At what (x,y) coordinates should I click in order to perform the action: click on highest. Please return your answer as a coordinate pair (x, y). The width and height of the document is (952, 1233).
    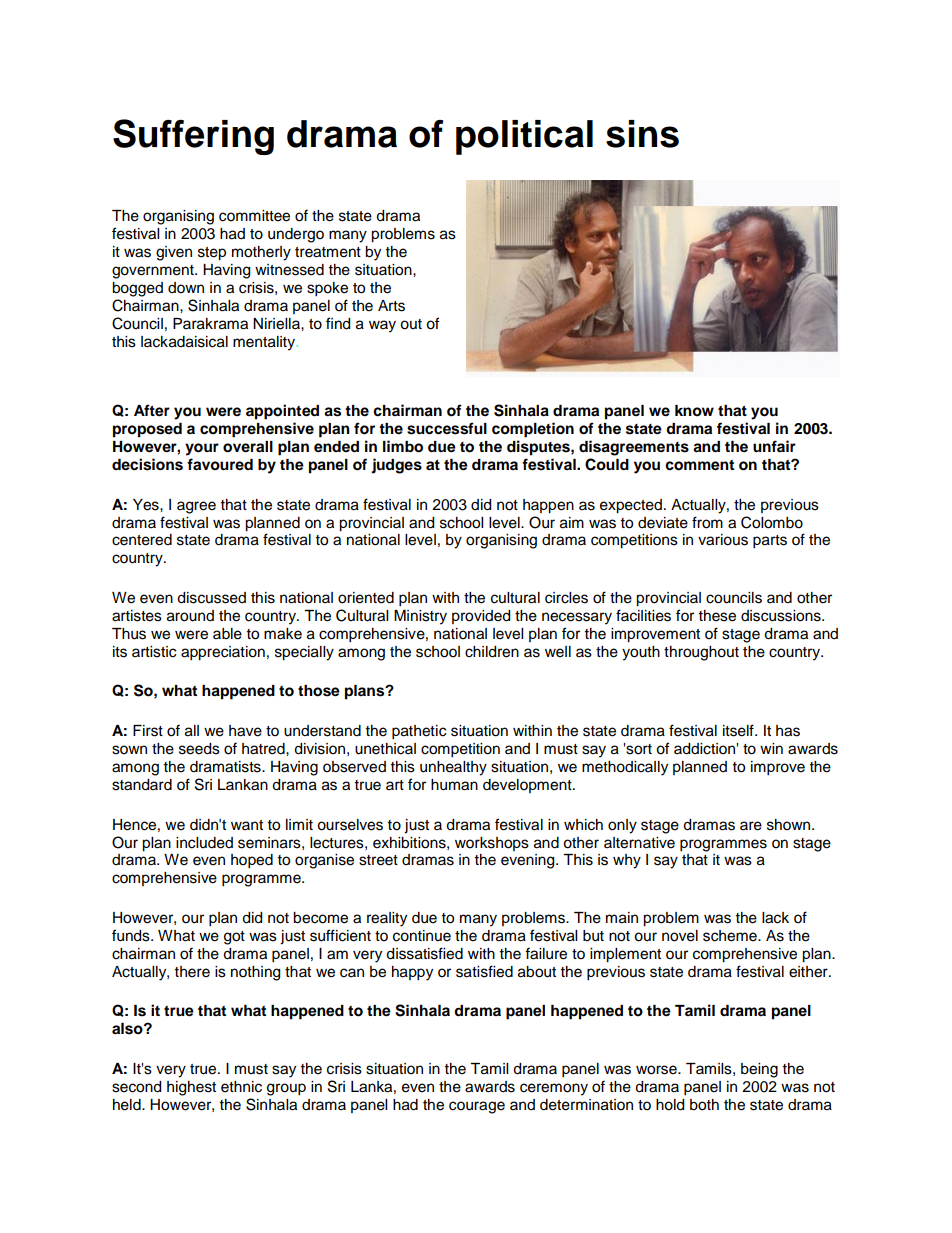
    Looking at the image, I should click on (191, 1088).
